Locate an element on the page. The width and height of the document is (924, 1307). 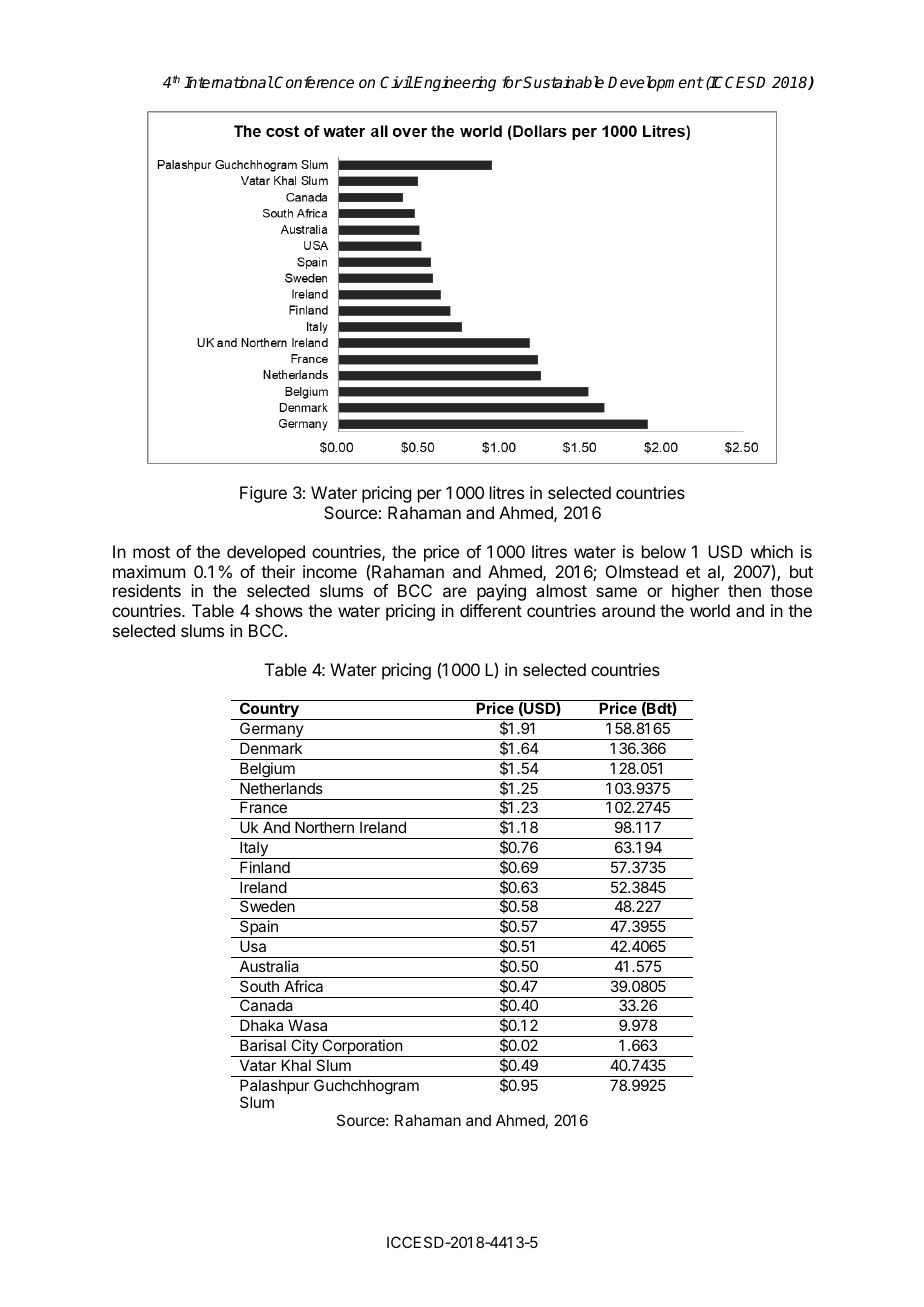
Dhaka is located at coordinates (261, 1025).
